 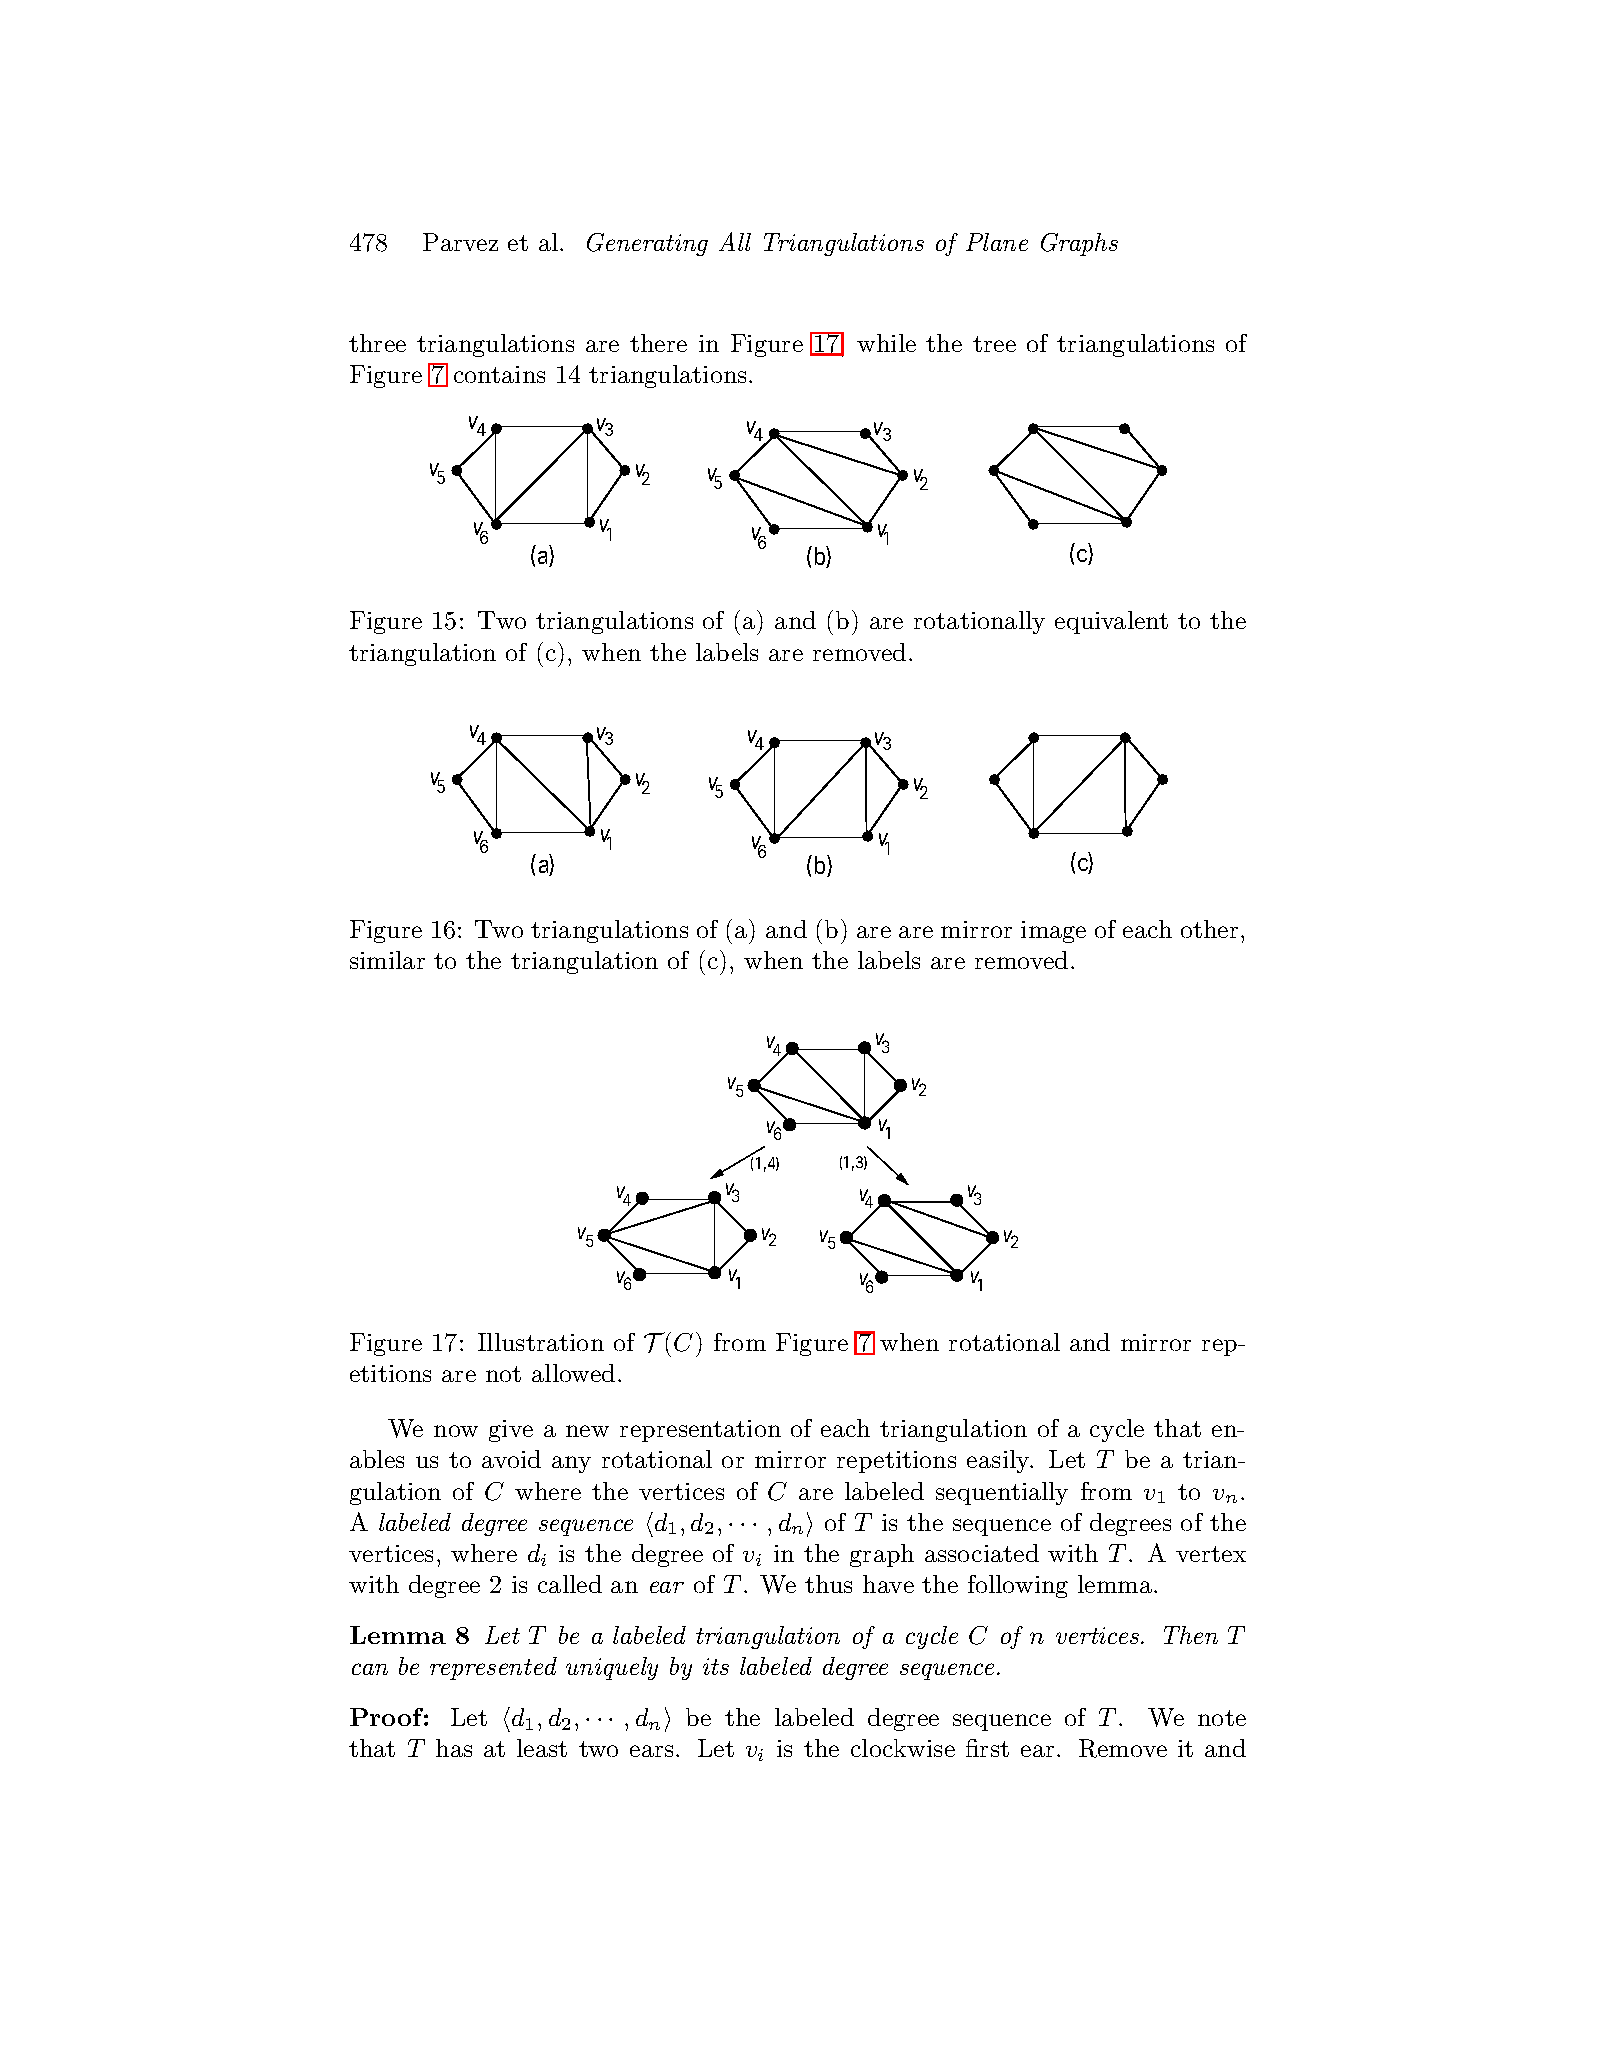 I want to click on three, so click(x=377, y=343).
